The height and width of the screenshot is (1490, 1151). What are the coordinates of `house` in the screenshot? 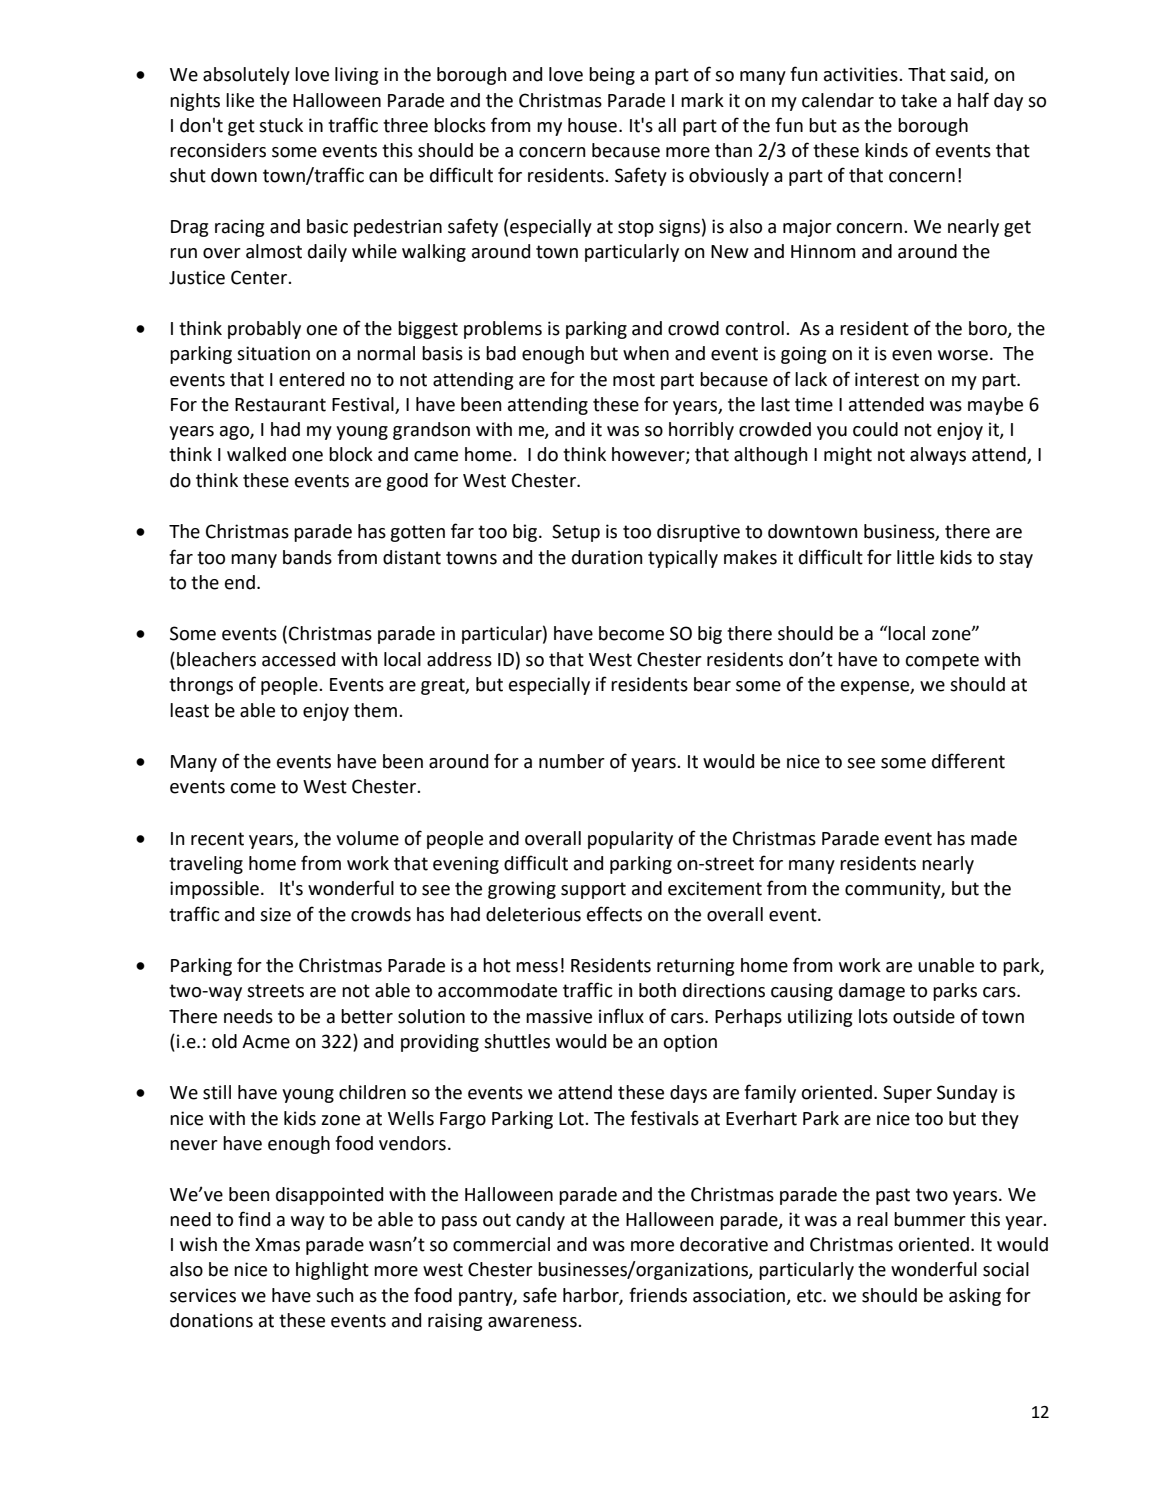 It's located at (592, 125).
